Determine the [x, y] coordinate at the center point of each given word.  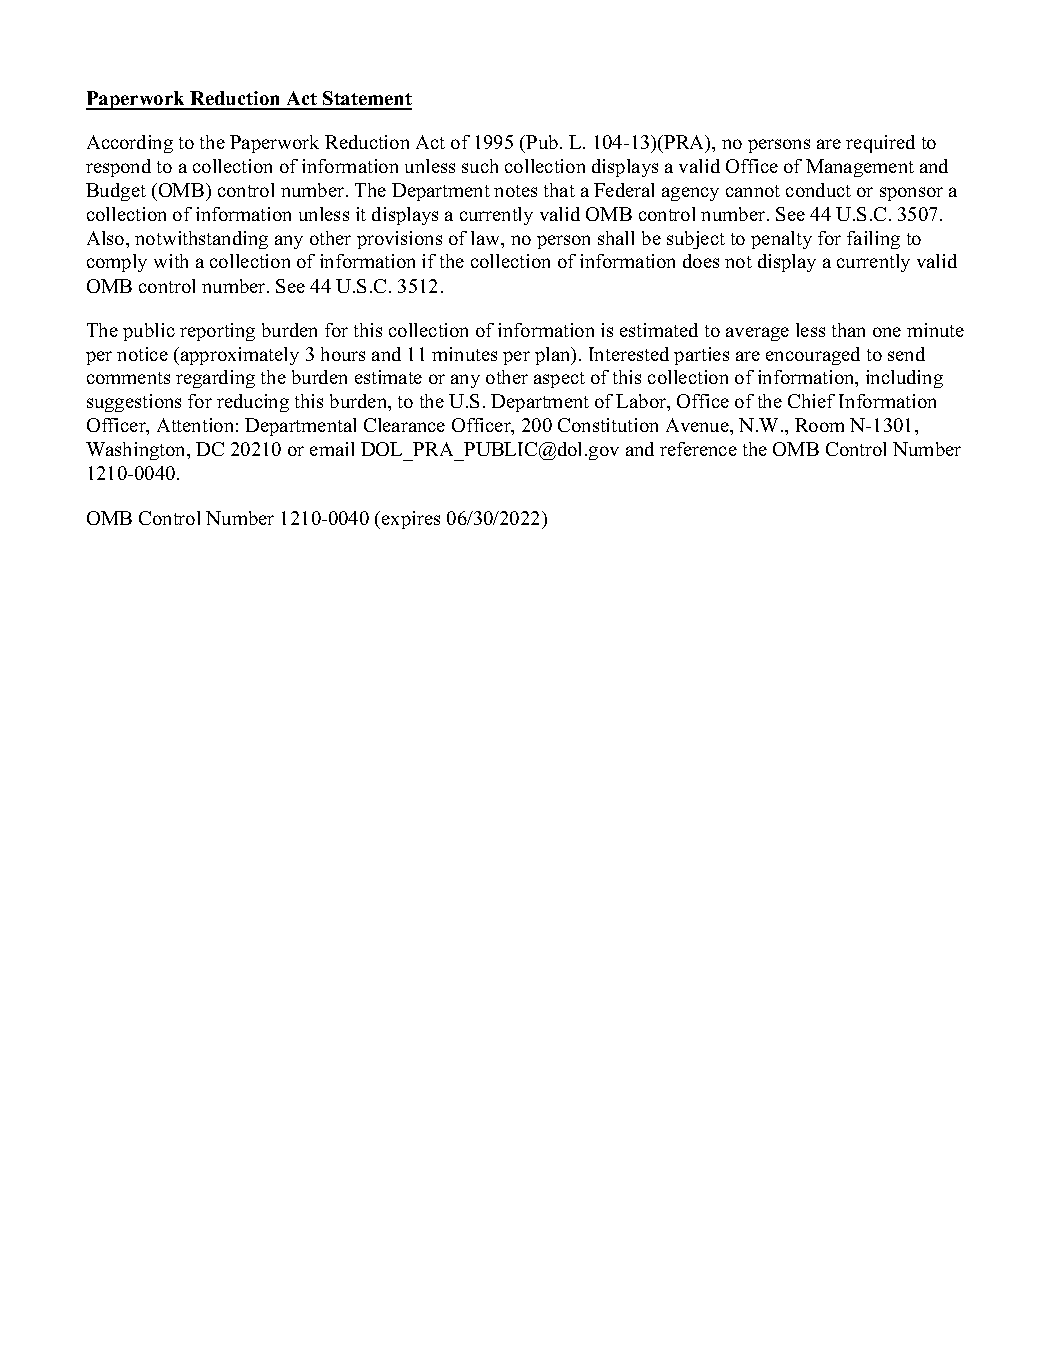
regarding [215, 379]
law [487, 239]
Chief [811, 401]
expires [411, 520]
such [480, 166]
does [701, 261]
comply [117, 263]
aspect [559, 380]
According [130, 144]
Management [860, 168]
